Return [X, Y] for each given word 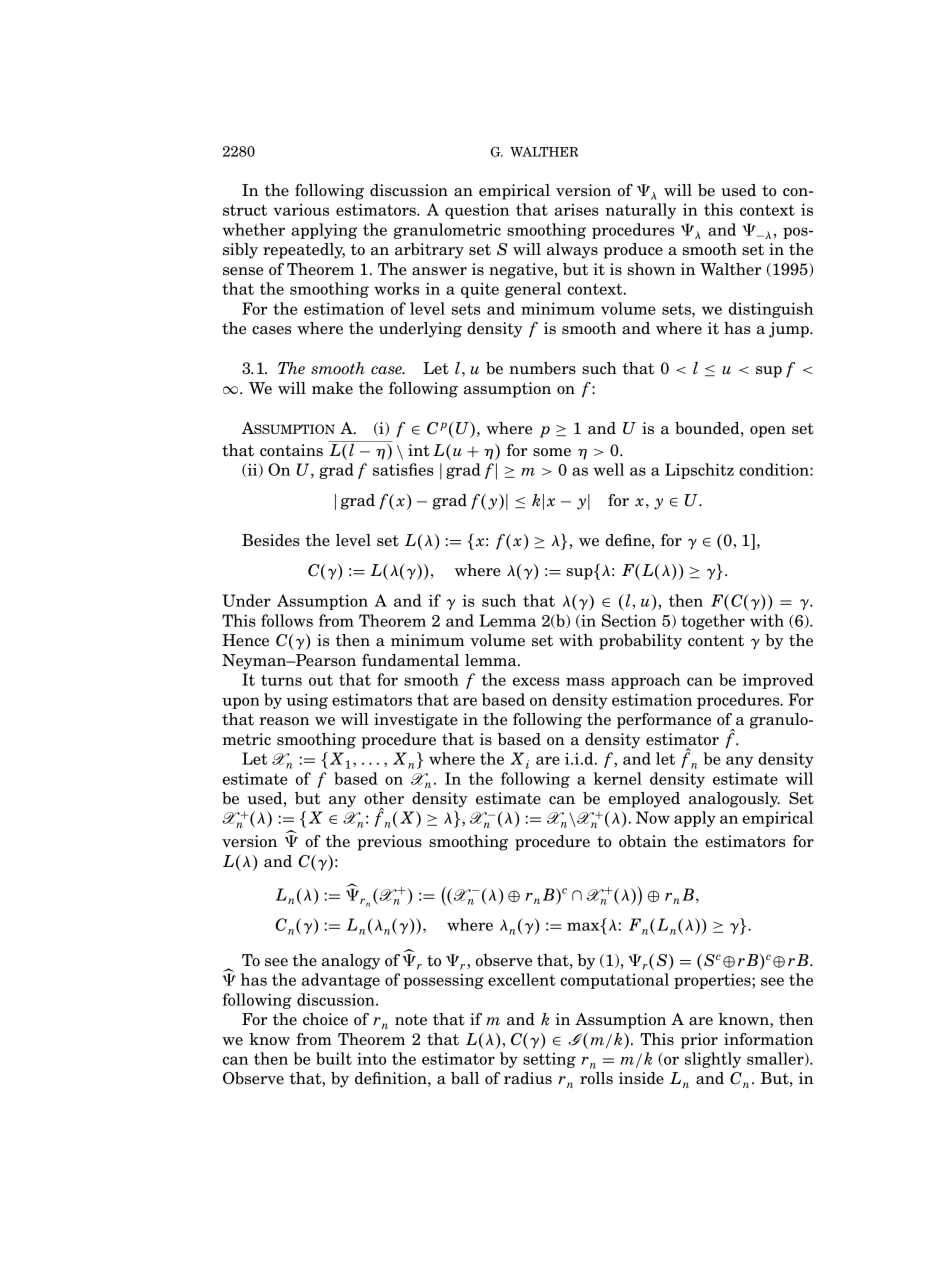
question [477, 211]
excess [536, 681]
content [716, 641]
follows [287, 620]
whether [253, 229]
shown [652, 269]
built [334, 1058]
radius [528, 1078]
